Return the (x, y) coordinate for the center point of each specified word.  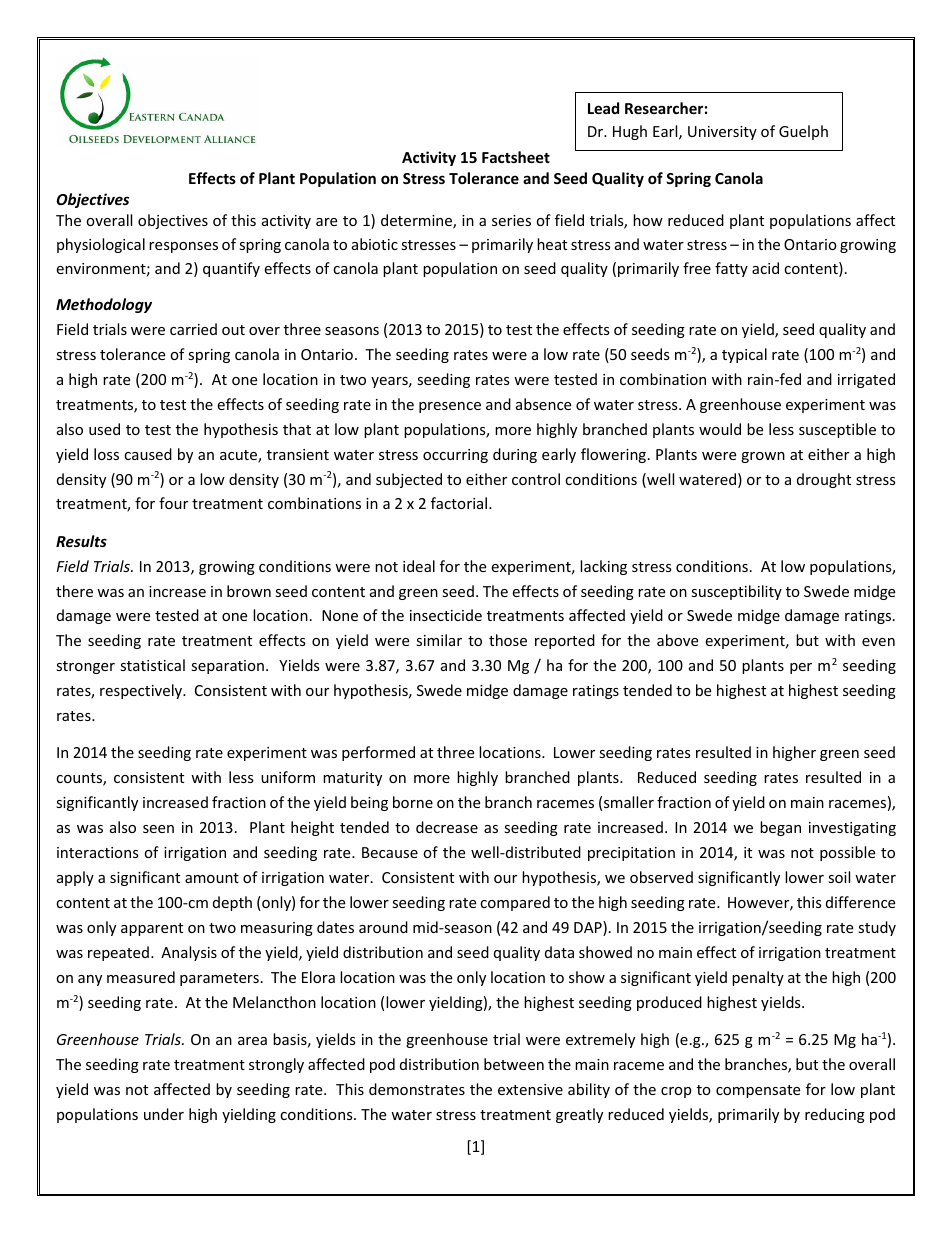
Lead (603, 108)
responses (183, 247)
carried (193, 329)
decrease (447, 827)
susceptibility (736, 592)
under (164, 1114)
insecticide (446, 615)
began (780, 828)
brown (249, 591)
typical (744, 355)
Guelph (803, 132)
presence (450, 407)
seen (158, 829)
